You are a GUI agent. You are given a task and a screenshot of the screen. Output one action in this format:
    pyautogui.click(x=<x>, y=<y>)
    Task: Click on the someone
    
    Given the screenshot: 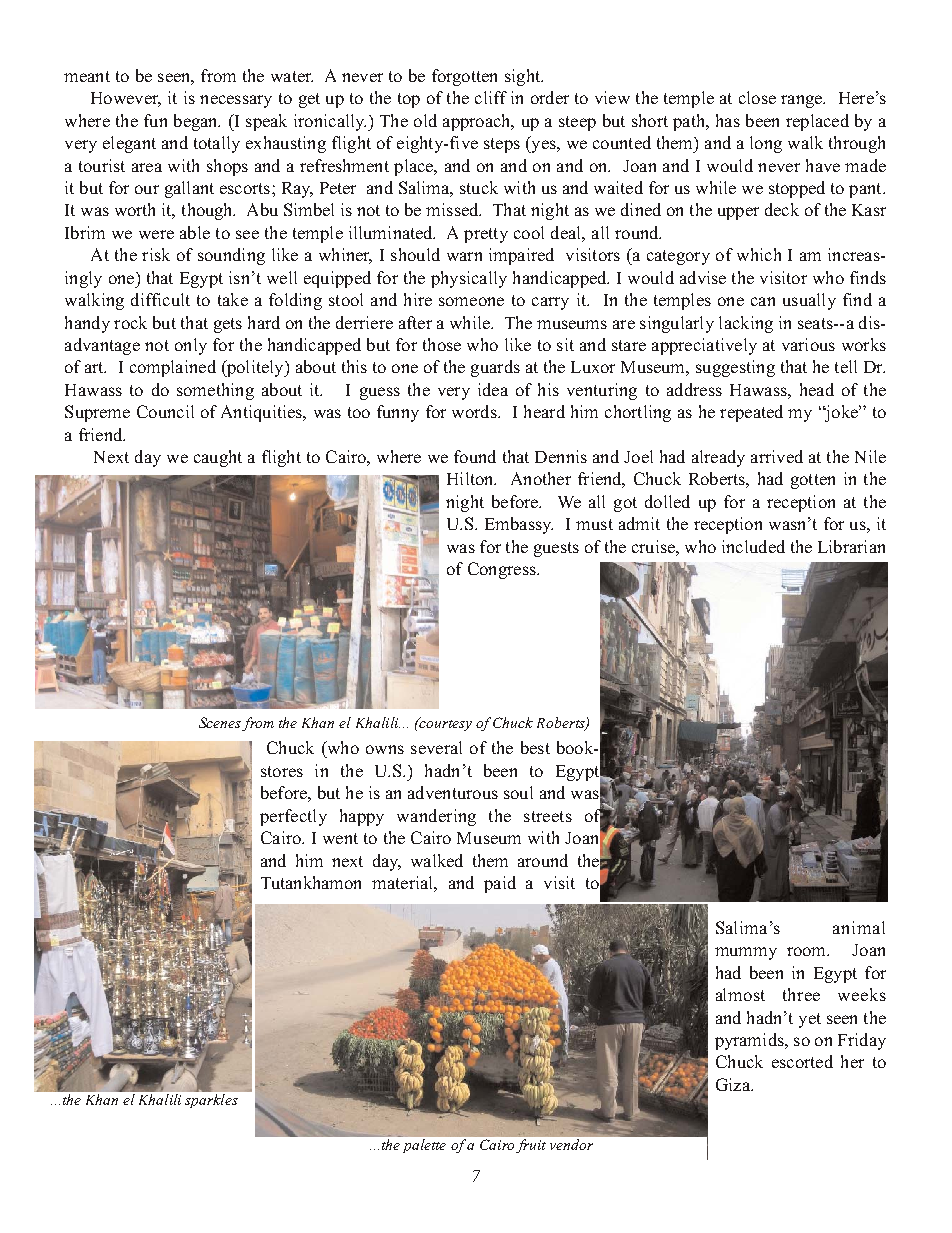 What is the action you would take?
    pyautogui.click(x=471, y=301)
